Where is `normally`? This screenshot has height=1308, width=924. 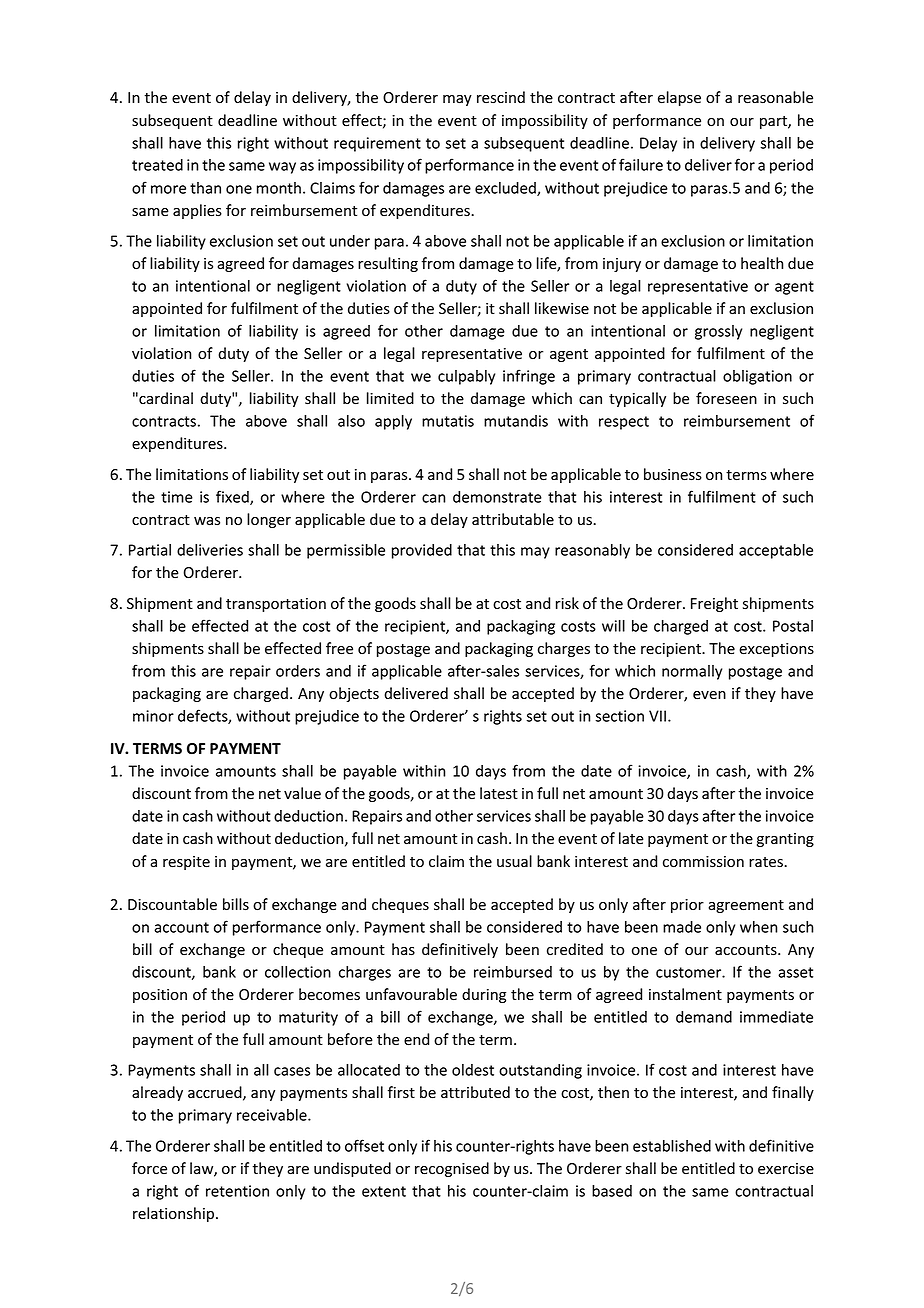 normally is located at coordinates (692, 672).
